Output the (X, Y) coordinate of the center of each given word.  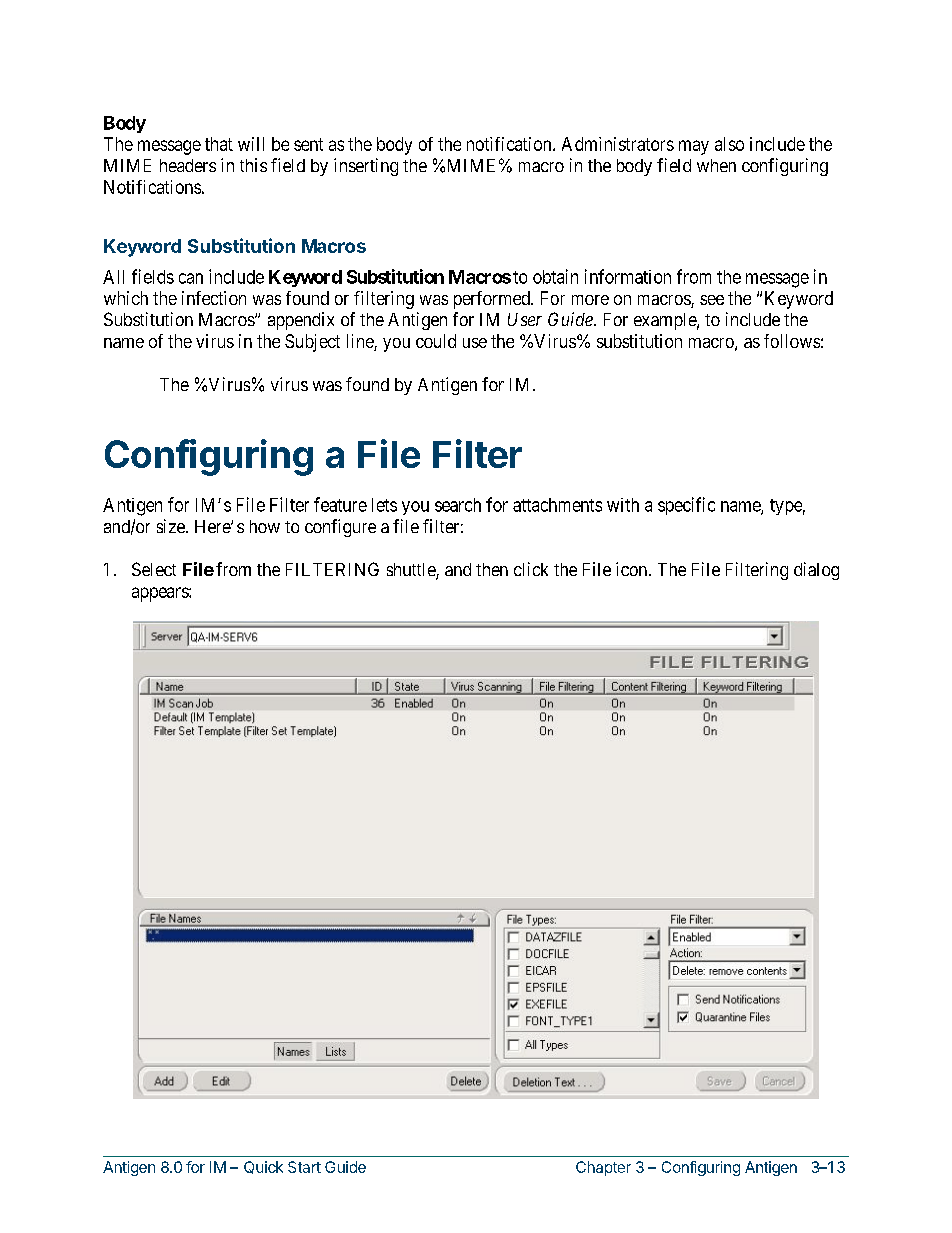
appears (161, 594)
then (492, 569)
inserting (366, 167)
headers (188, 165)
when (716, 165)
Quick (263, 1167)
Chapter (603, 1168)
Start (304, 1167)
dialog (816, 571)
